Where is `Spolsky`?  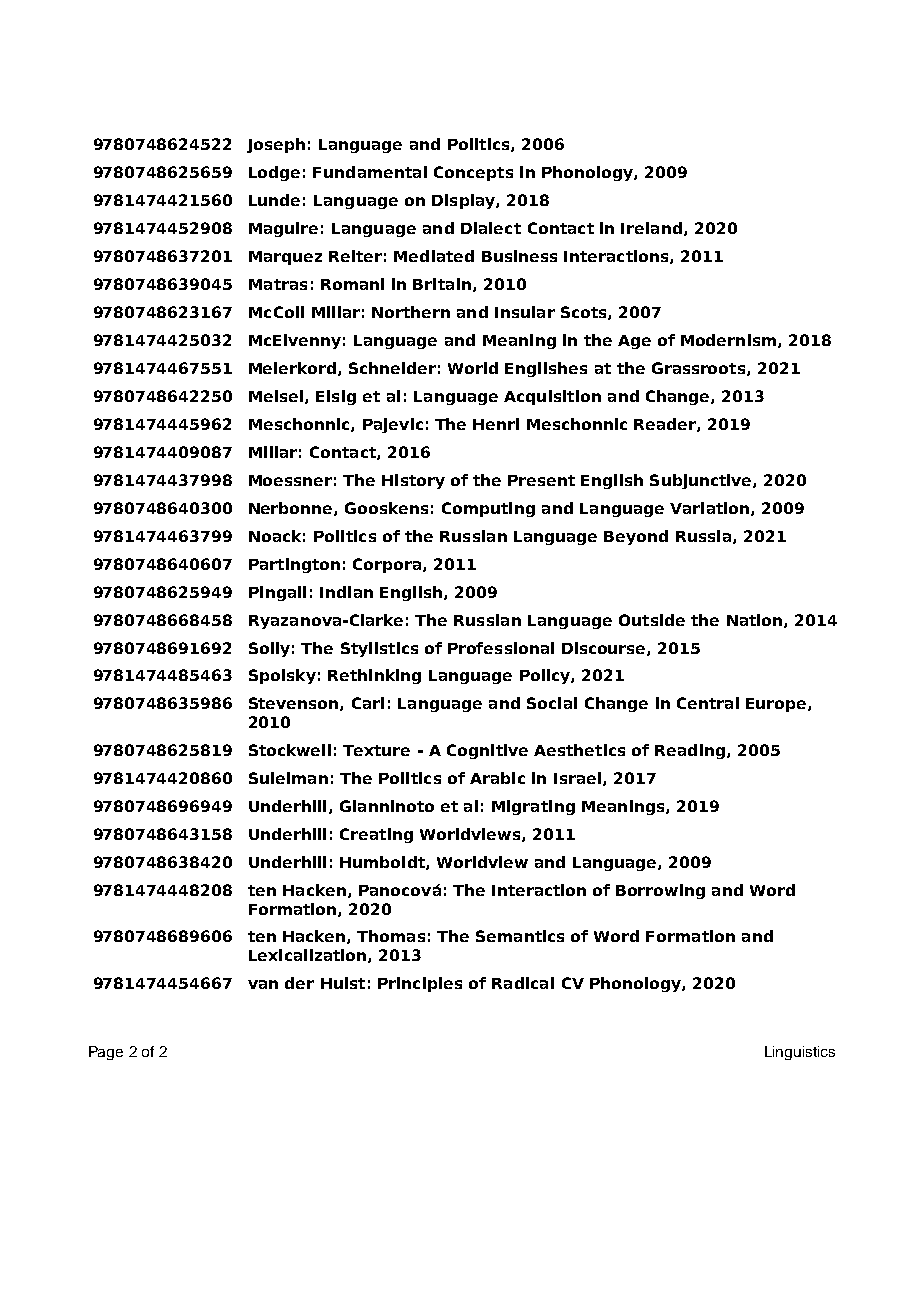
Spolsky is located at coordinates (282, 676).
